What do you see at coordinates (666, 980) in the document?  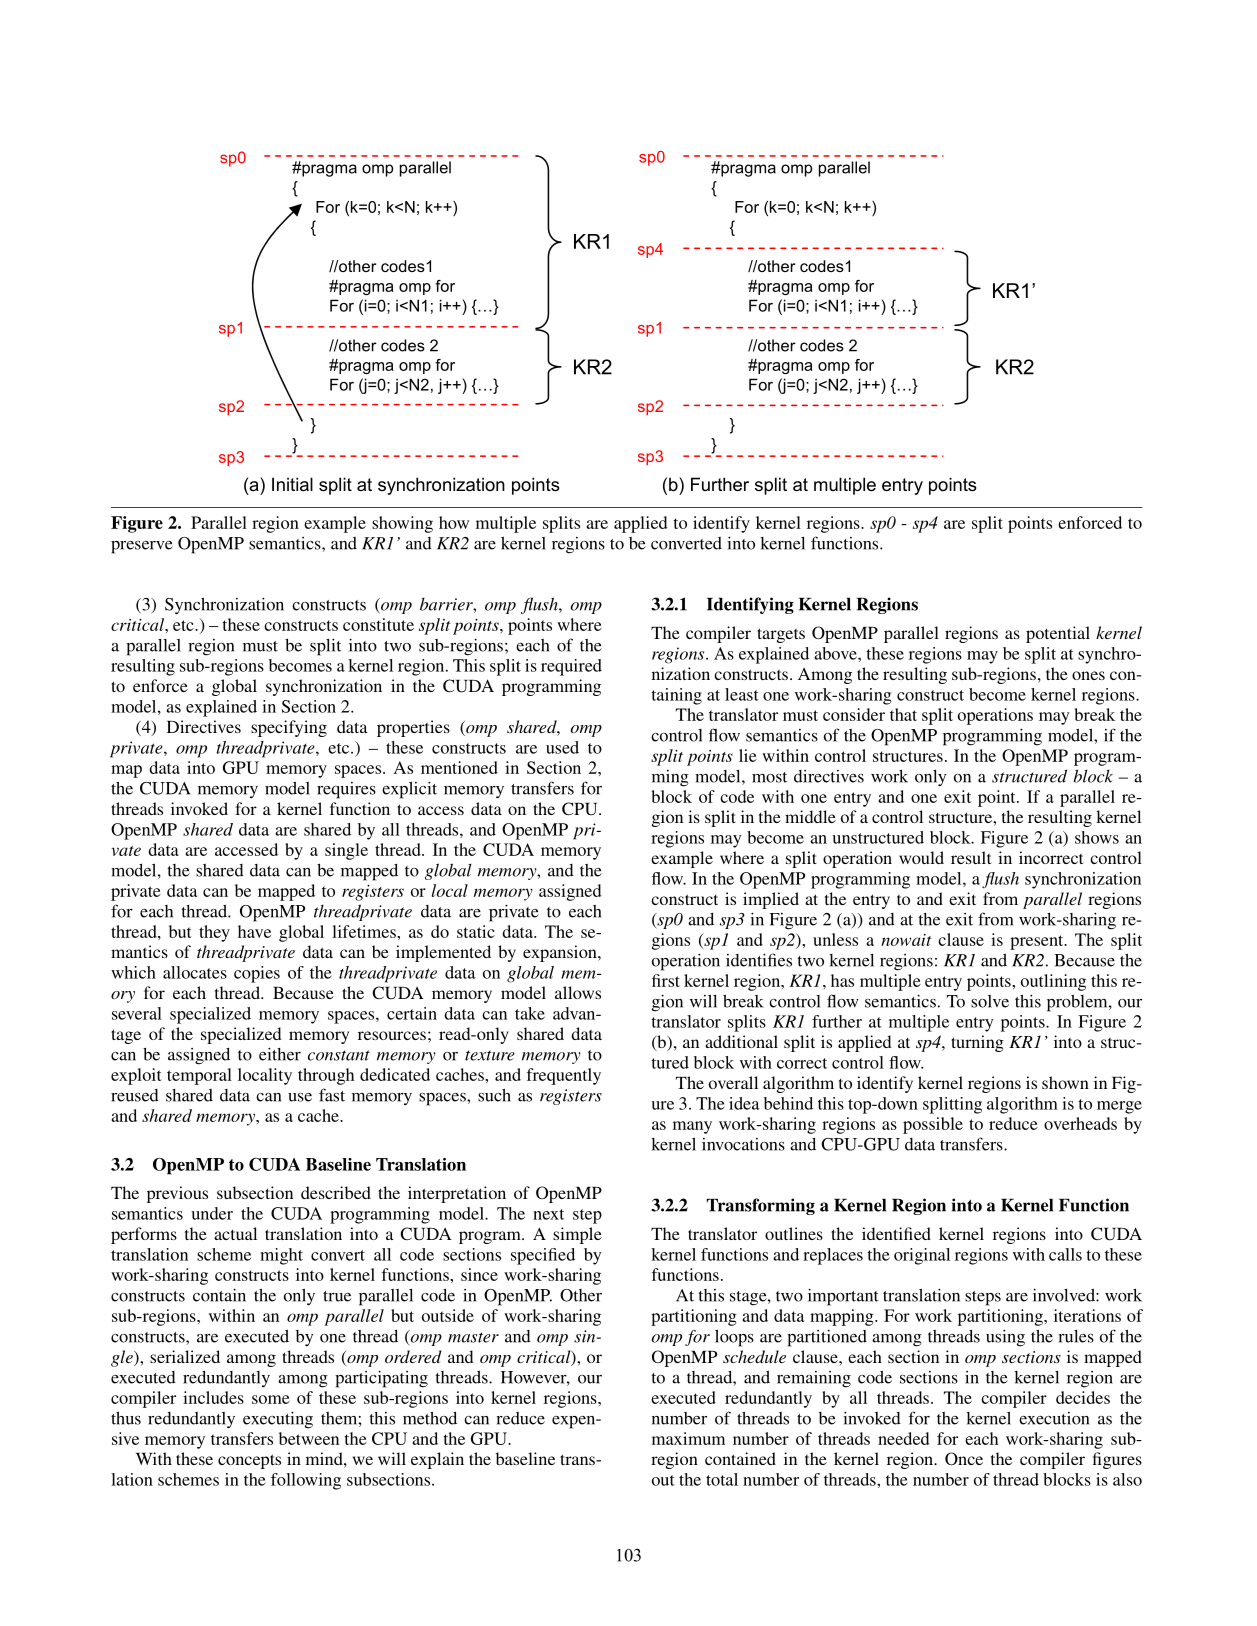 I see `first` at bounding box center [666, 980].
